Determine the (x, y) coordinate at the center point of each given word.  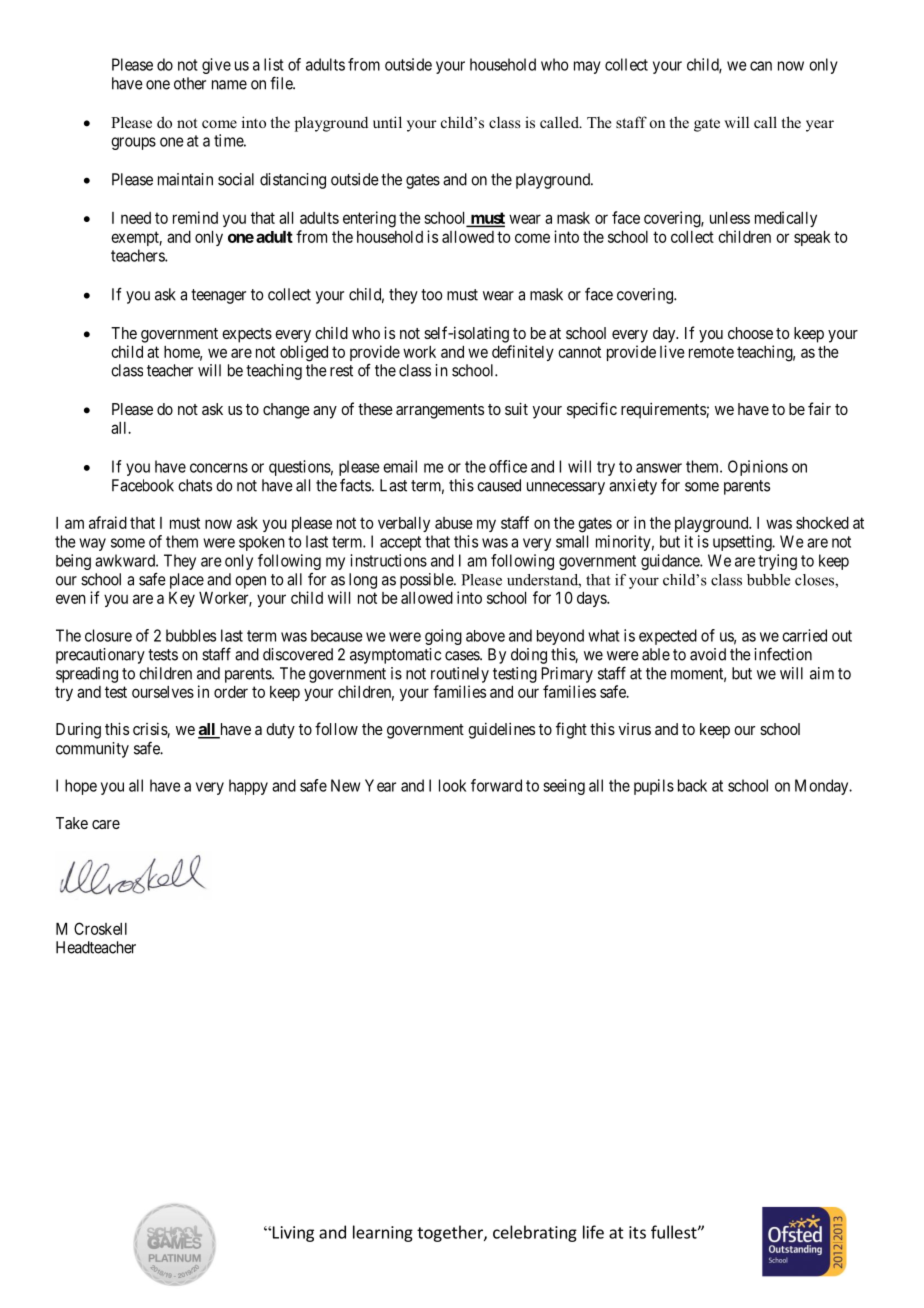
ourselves (163, 692)
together (451, 1233)
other (190, 83)
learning (383, 1233)
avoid (708, 654)
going (443, 637)
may (587, 67)
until (387, 122)
